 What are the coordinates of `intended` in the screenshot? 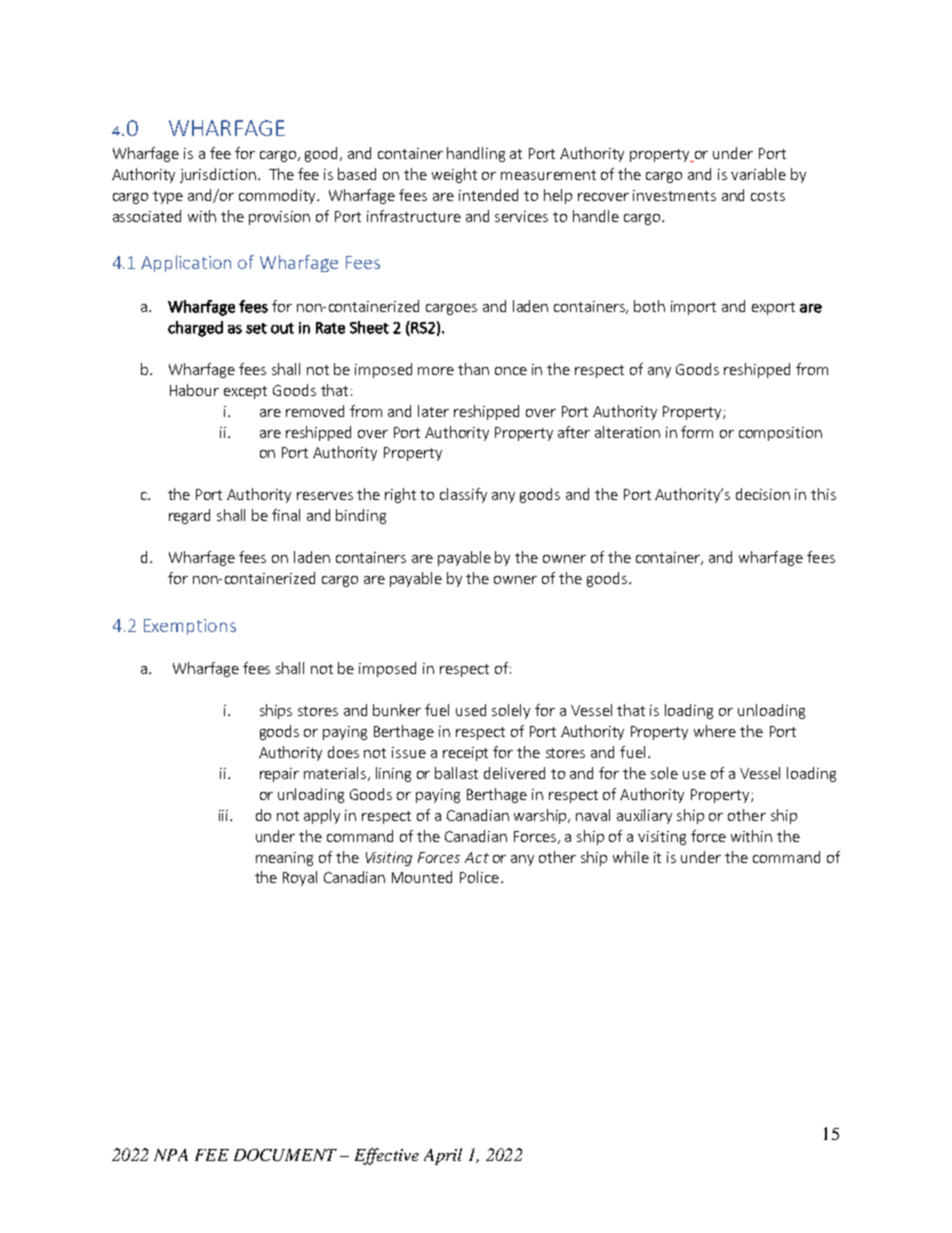 It's located at (488, 195).
